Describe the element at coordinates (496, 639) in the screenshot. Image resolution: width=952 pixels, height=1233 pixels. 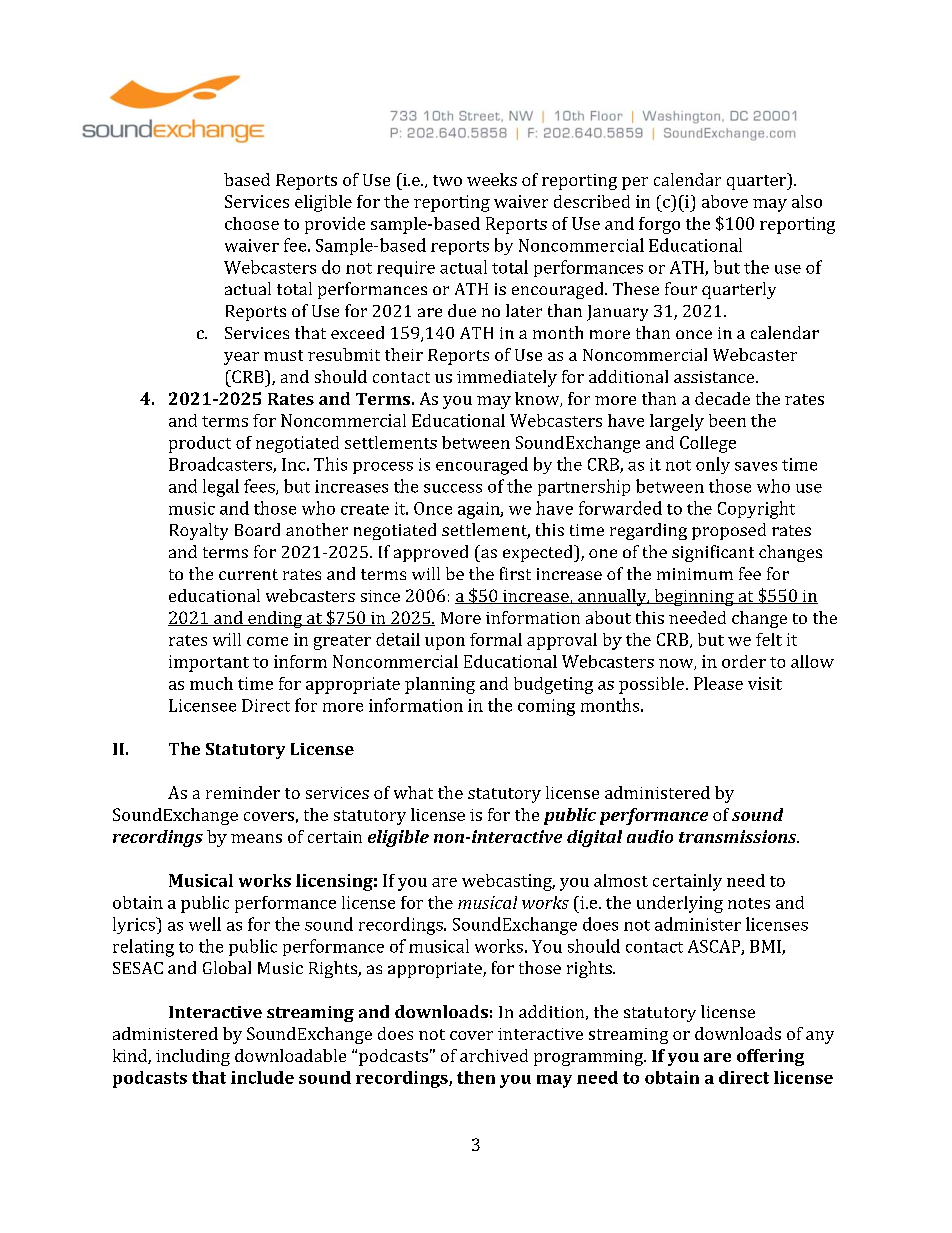
I see `formal` at that location.
